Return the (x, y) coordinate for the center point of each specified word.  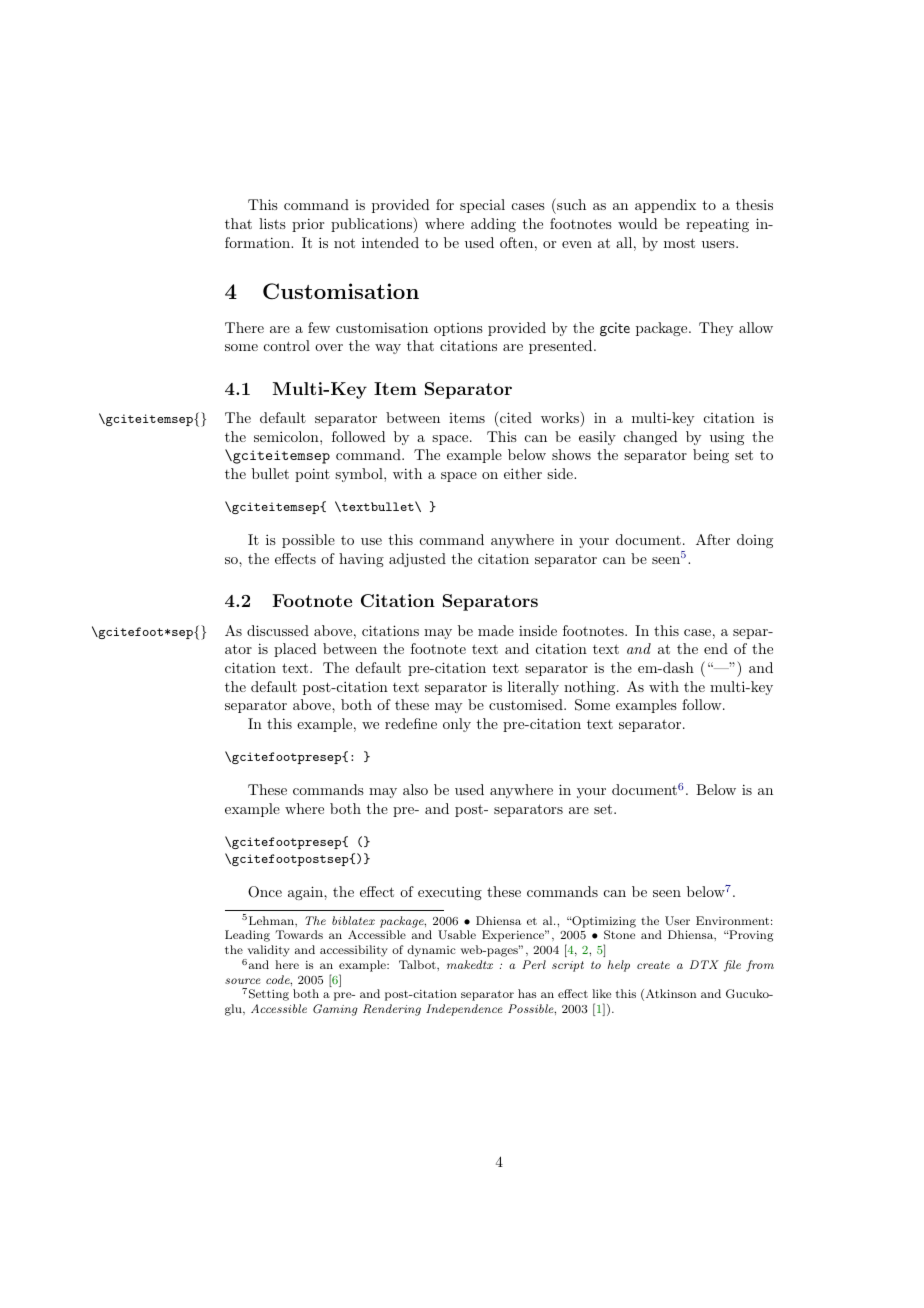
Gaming (335, 1010)
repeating (717, 225)
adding (493, 225)
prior (308, 225)
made (496, 630)
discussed (278, 630)
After (713, 539)
